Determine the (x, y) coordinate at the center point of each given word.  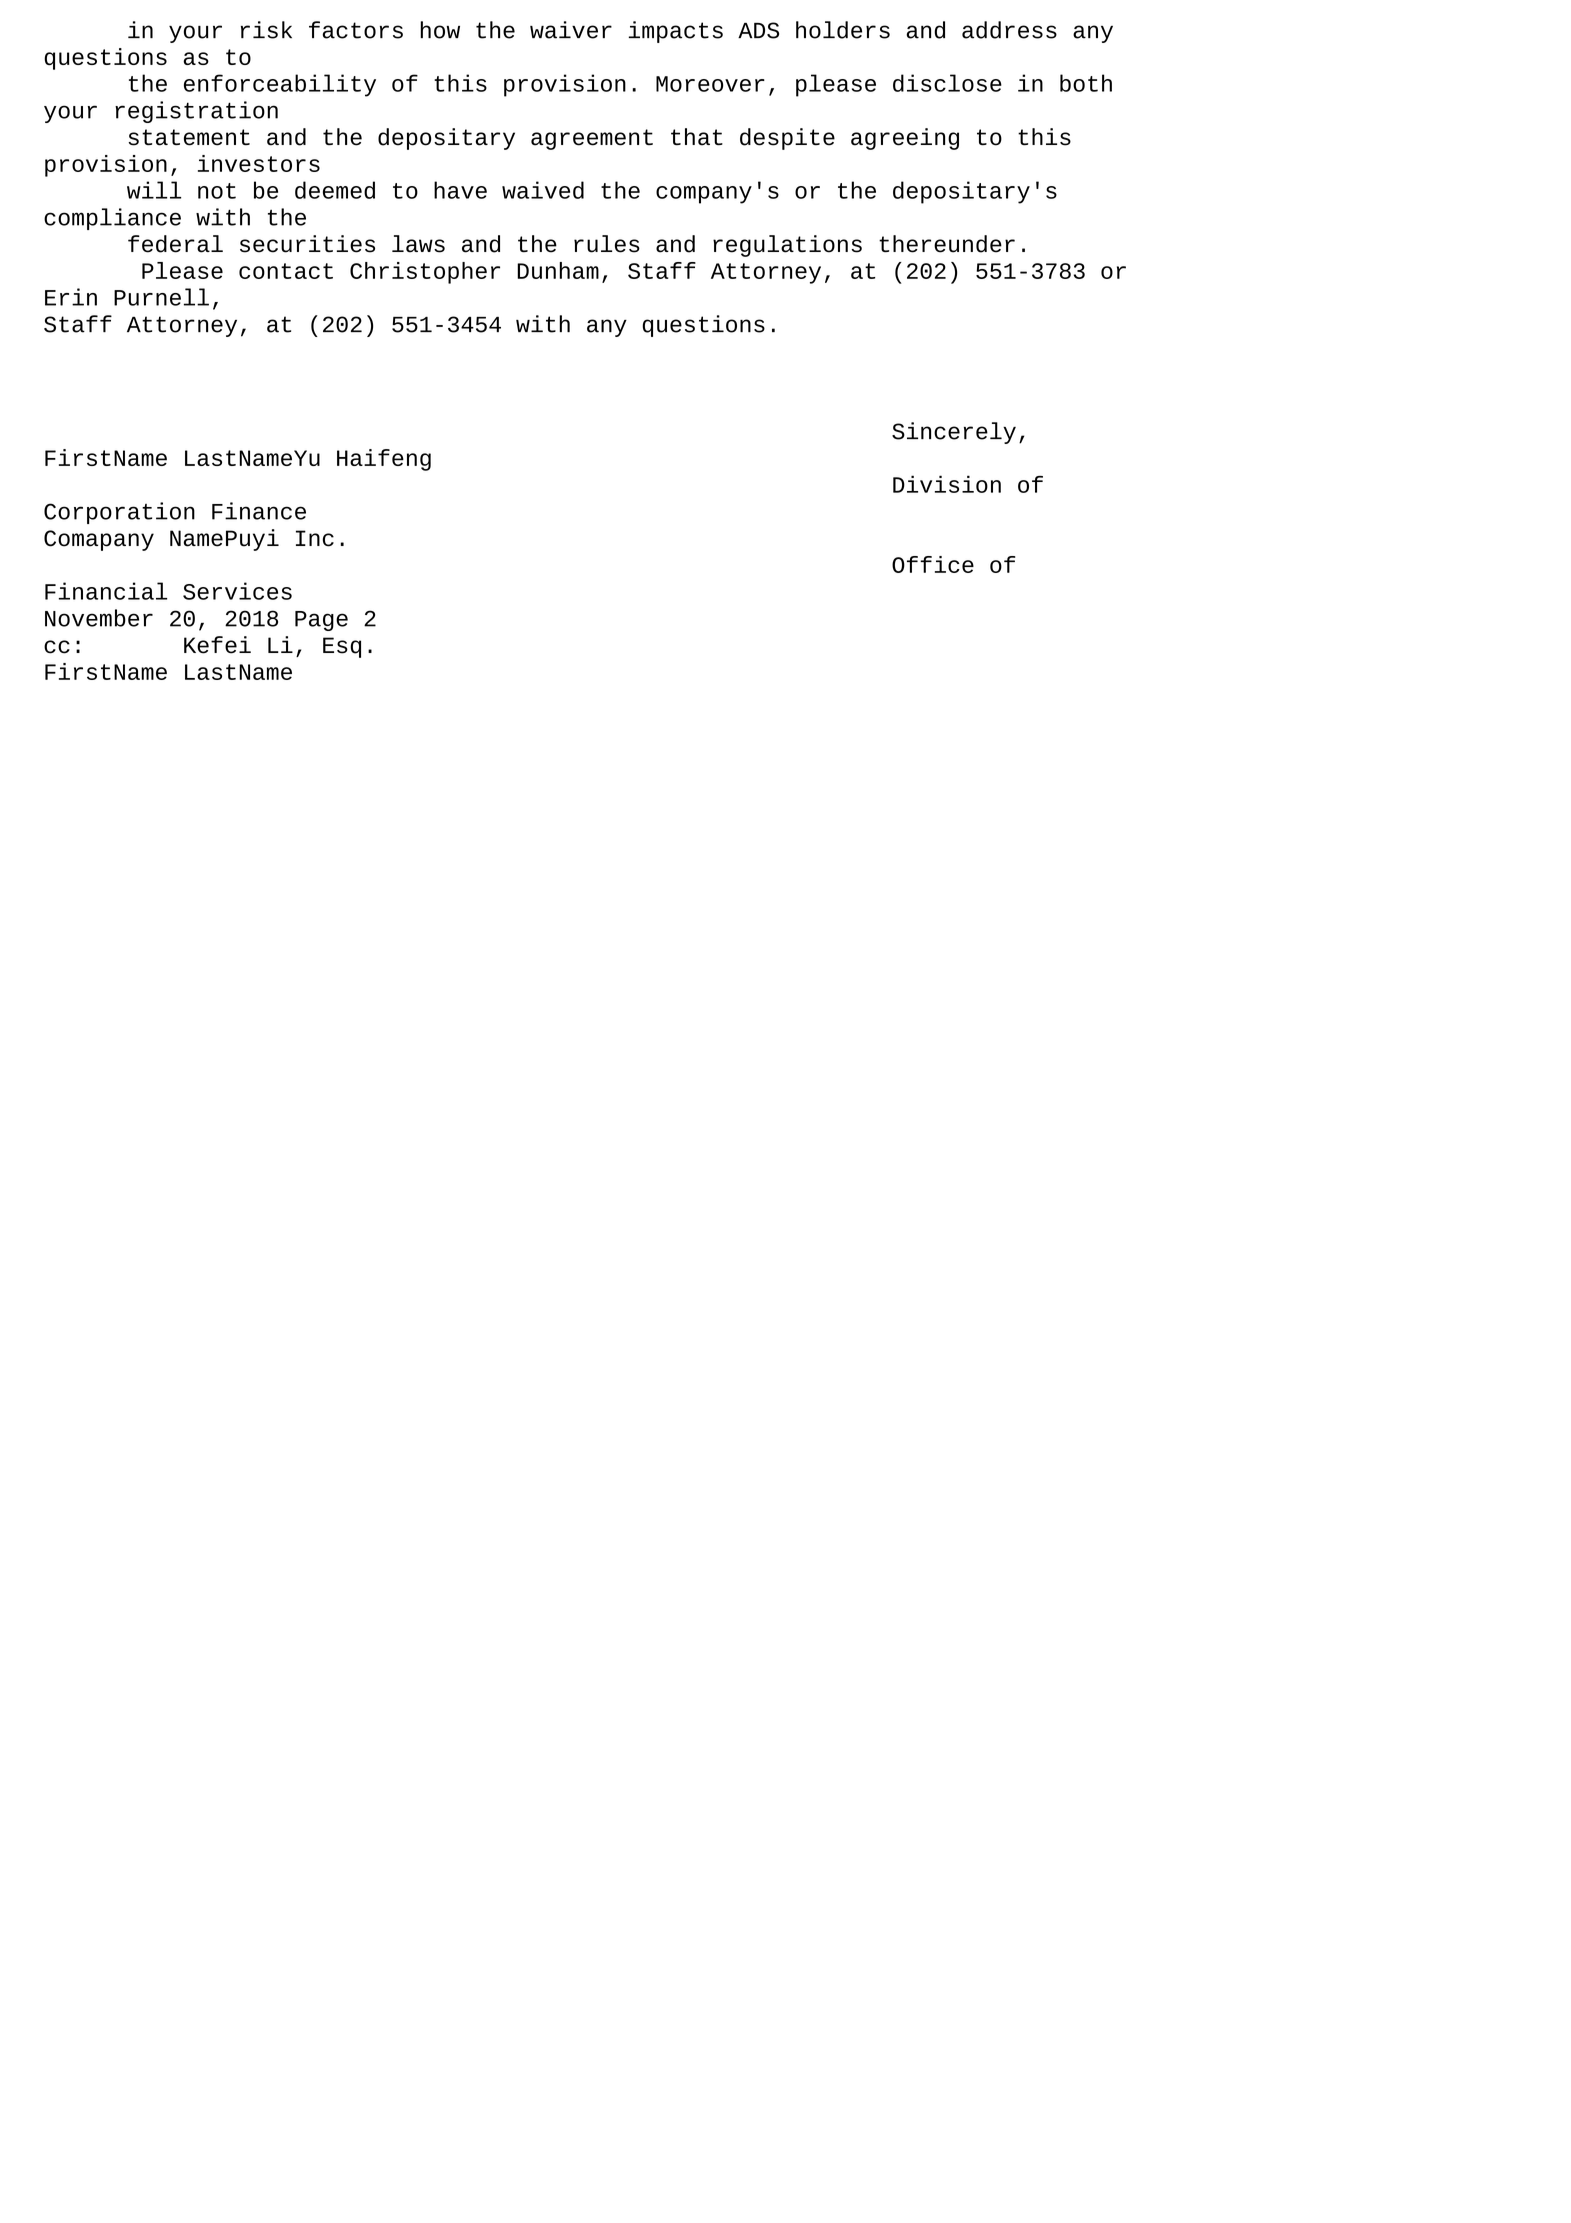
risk (266, 30)
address (1009, 30)
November (99, 618)
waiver (571, 30)
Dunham (558, 270)
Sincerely (954, 433)
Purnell (161, 297)
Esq (342, 647)
